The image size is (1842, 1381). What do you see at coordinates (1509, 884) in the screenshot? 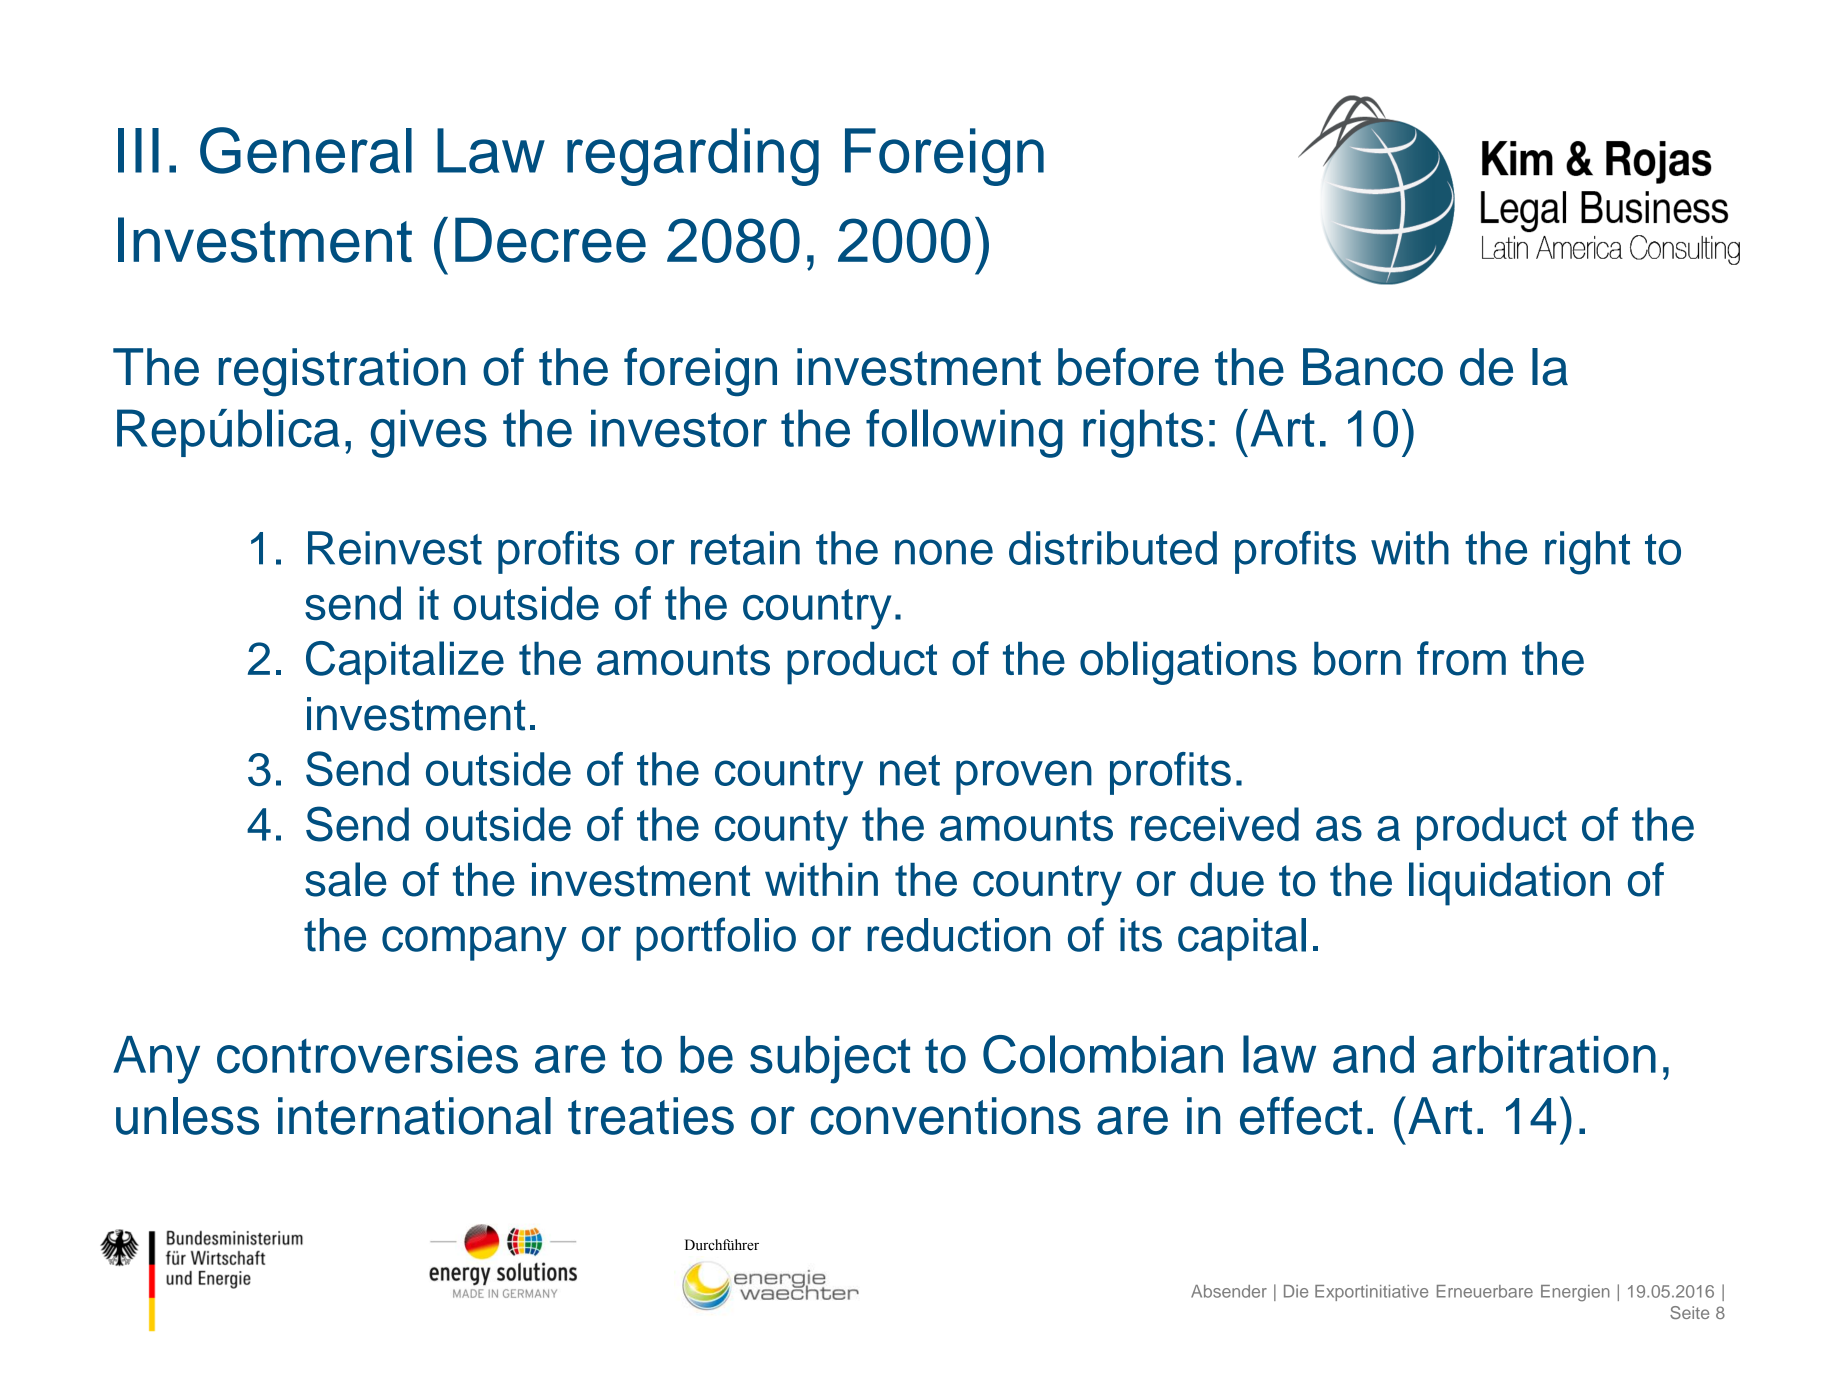
I see `liquidation` at bounding box center [1509, 884].
